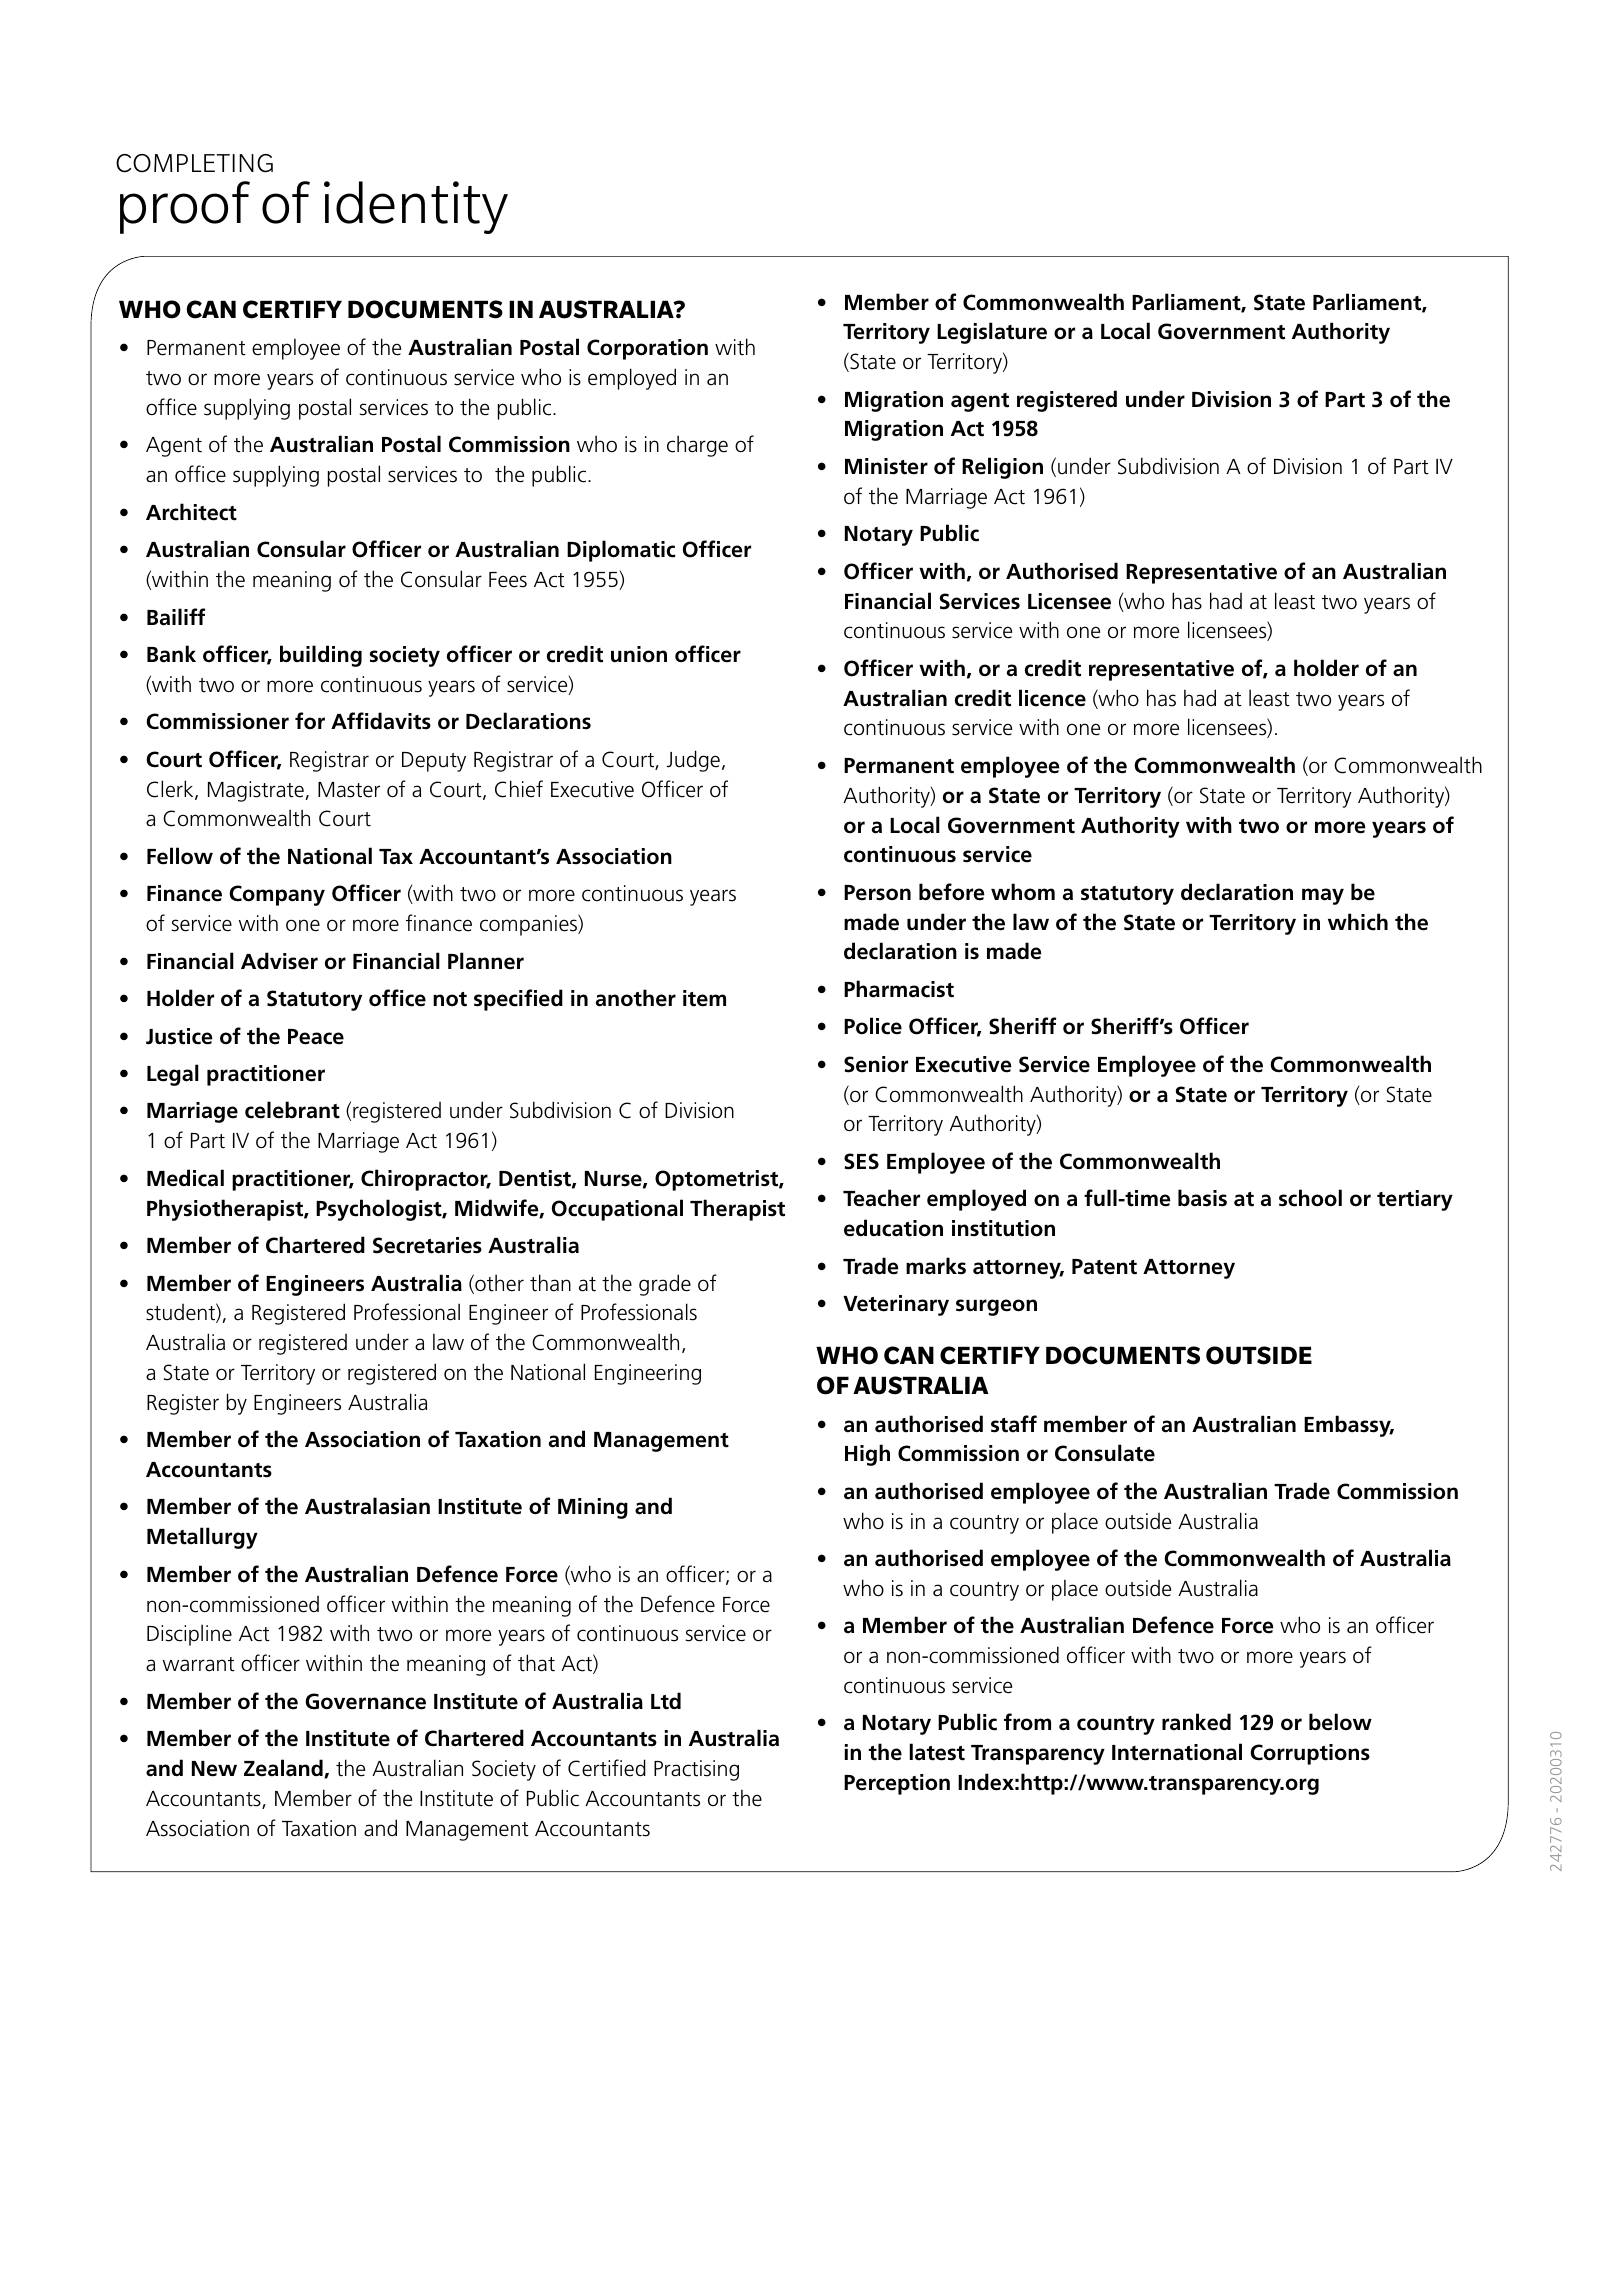 The height and width of the document is (2281, 1613). I want to click on identity, so click(416, 207).
